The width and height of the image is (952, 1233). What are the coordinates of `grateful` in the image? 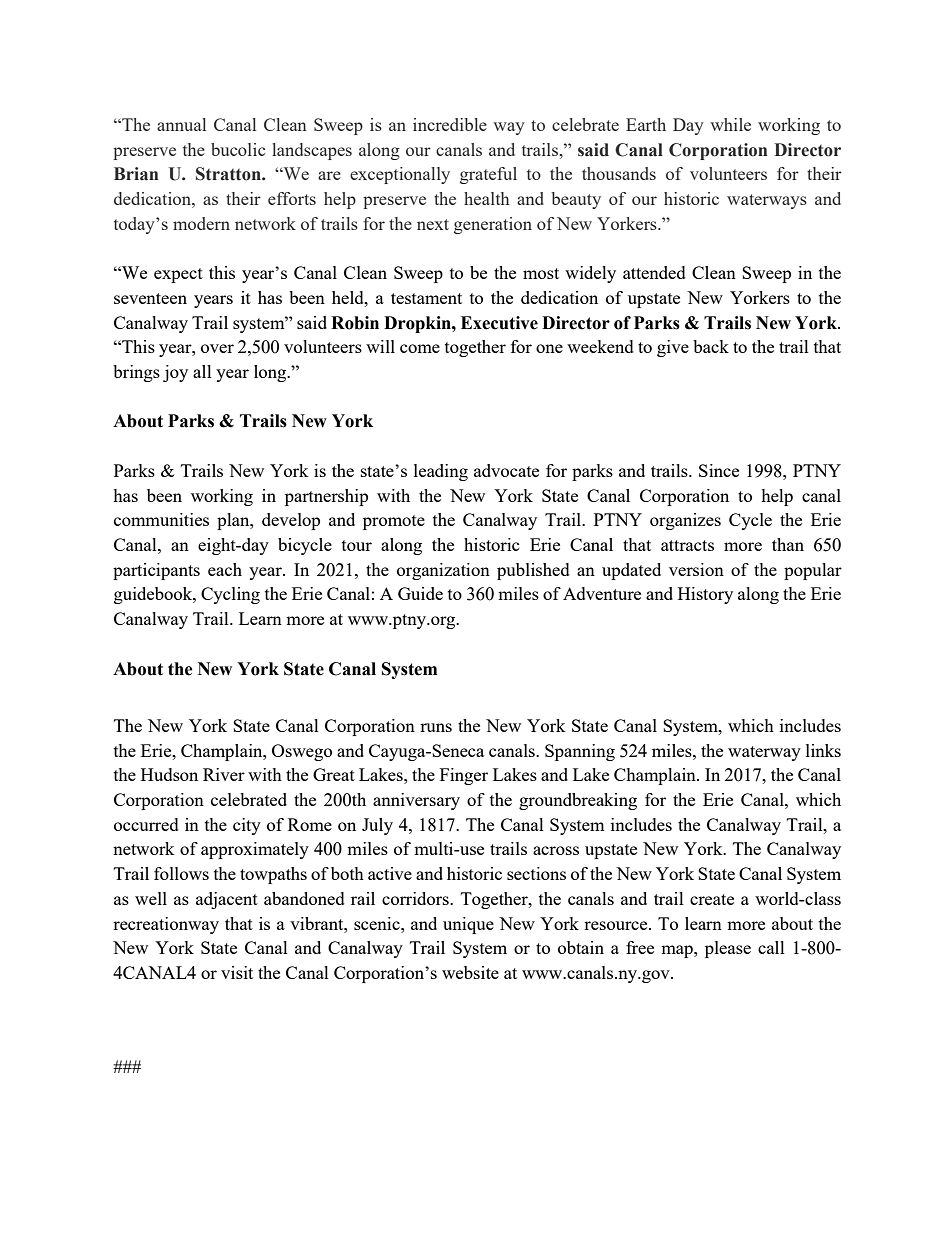 It's located at (488, 175).
